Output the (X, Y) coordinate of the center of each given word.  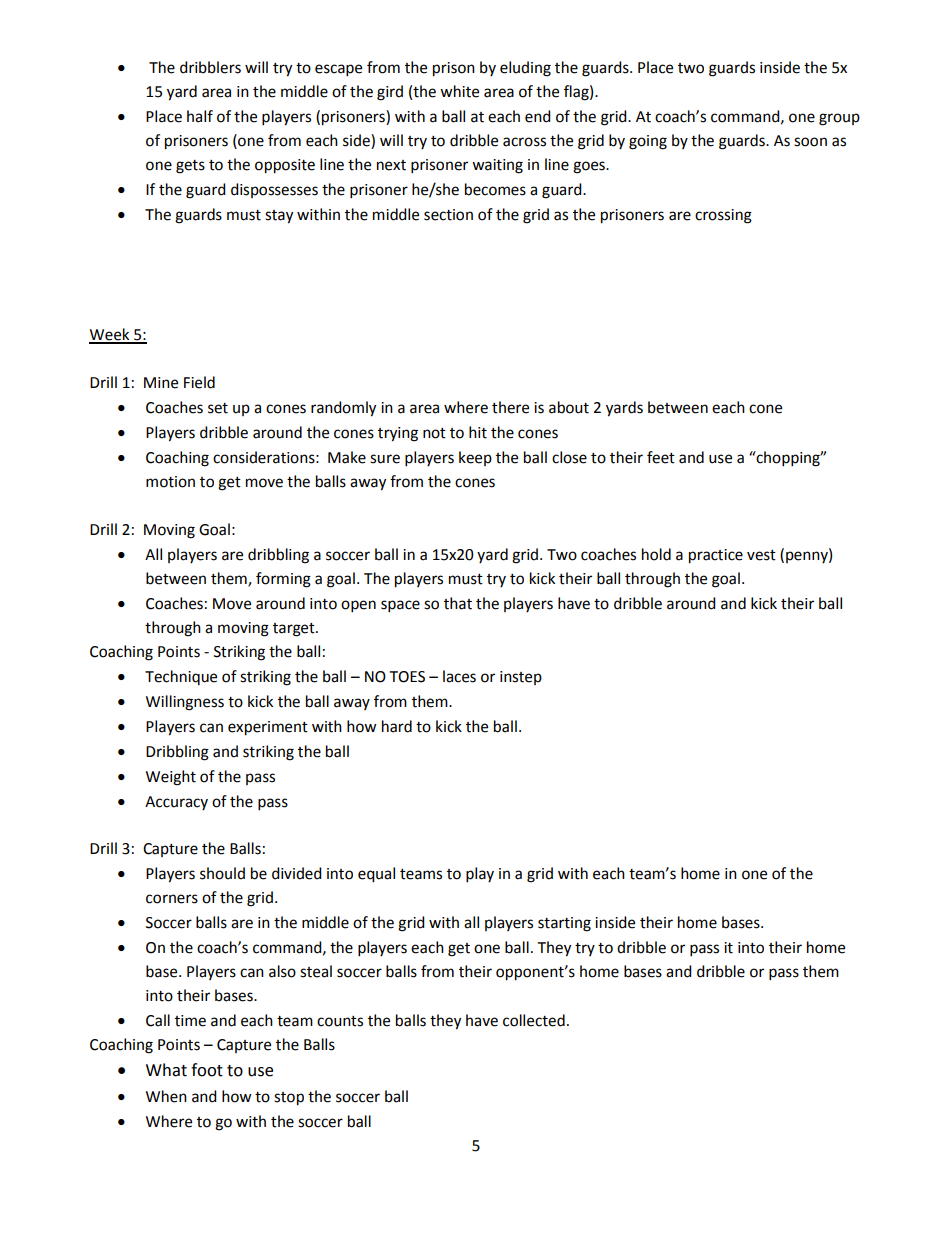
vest (761, 555)
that (458, 603)
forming (283, 580)
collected (534, 1020)
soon (810, 142)
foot (207, 1070)
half (200, 116)
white (459, 91)
